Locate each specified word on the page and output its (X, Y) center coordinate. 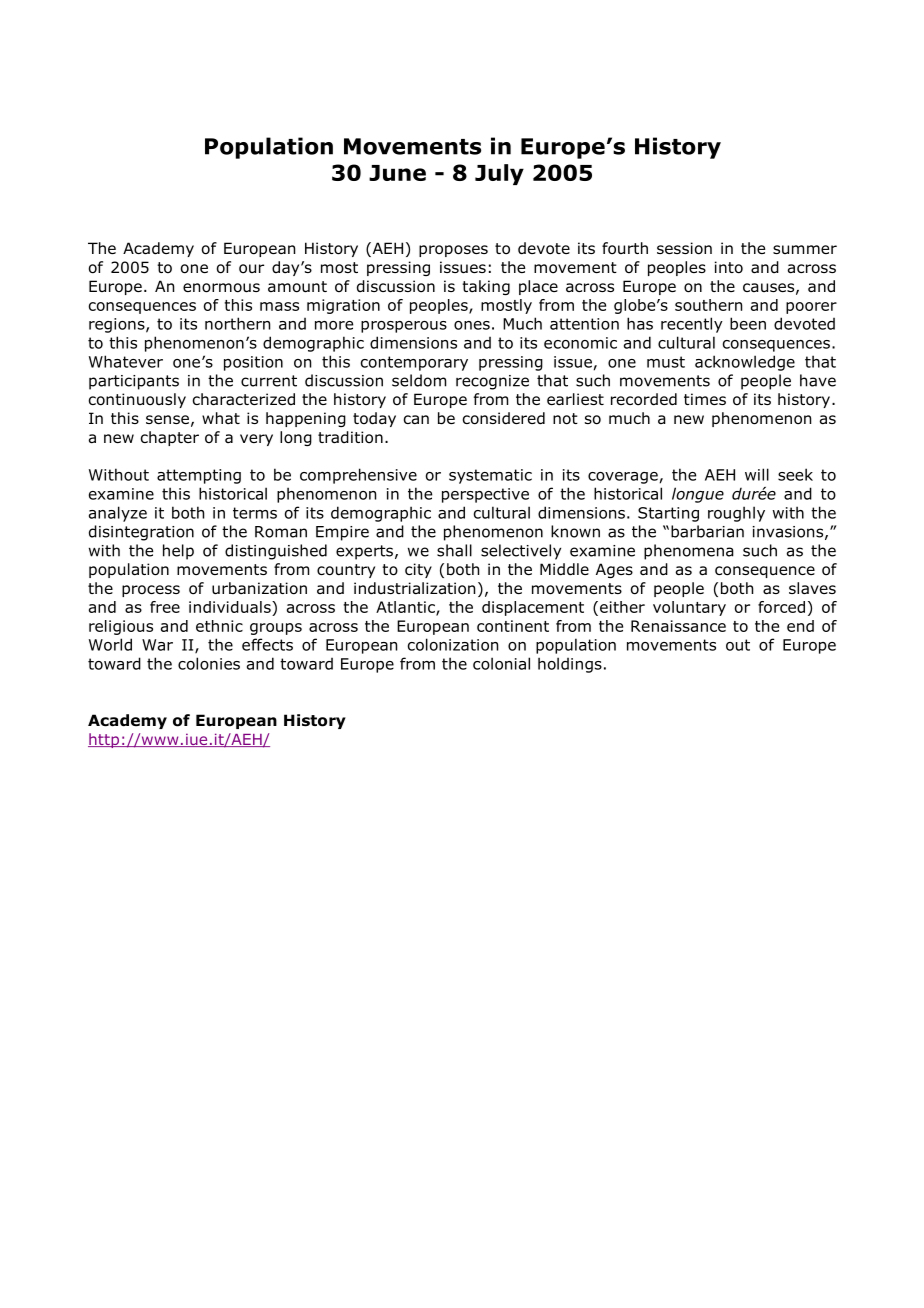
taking (486, 287)
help (178, 552)
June (397, 173)
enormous (221, 288)
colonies (209, 663)
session (684, 248)
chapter (170, 438)
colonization (453, 644)
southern (708, 305)
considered (504, 418)
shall (454, 550)
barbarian (707, 531)
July (499, 174)
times (705, 399)
